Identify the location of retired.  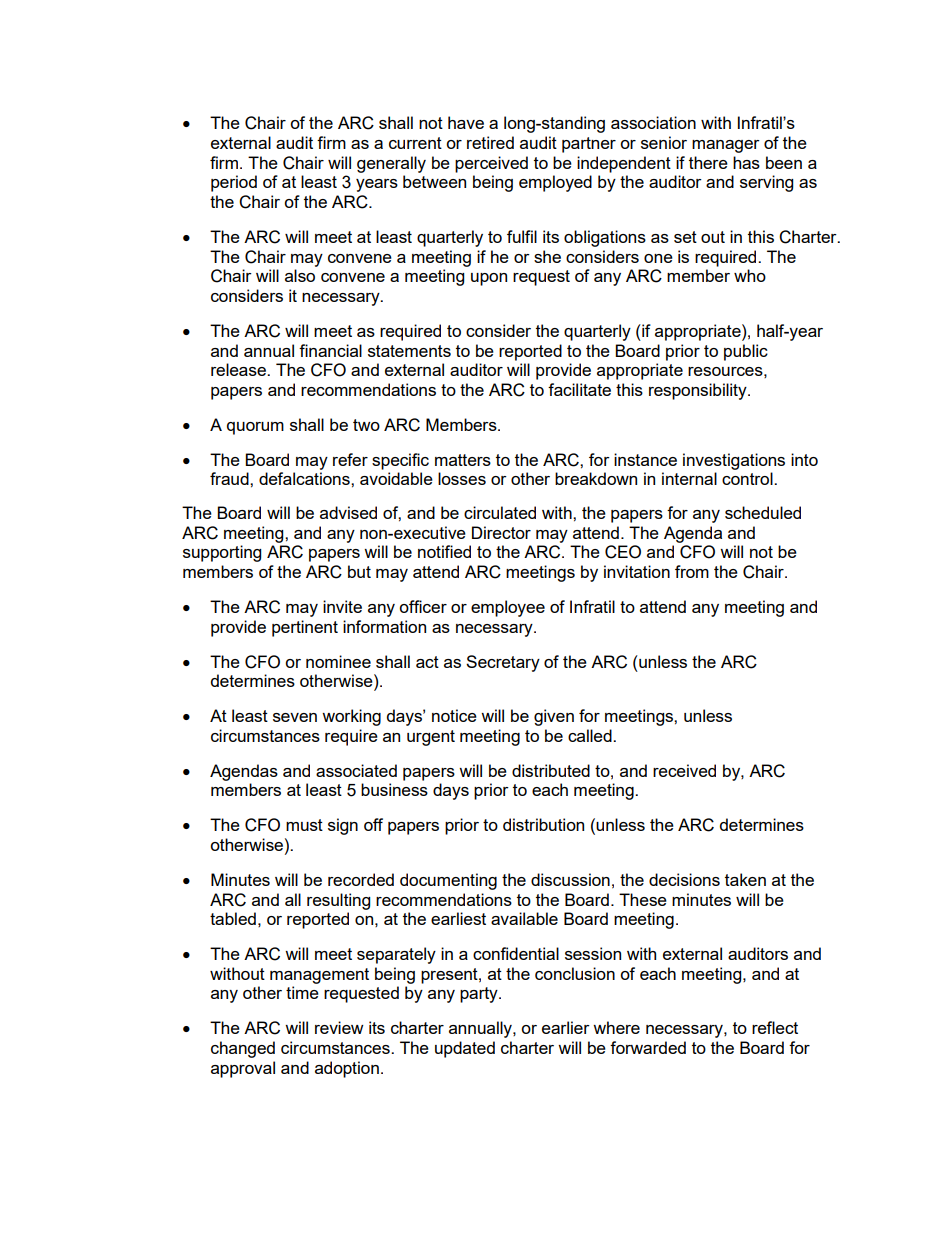
(490, 142).
